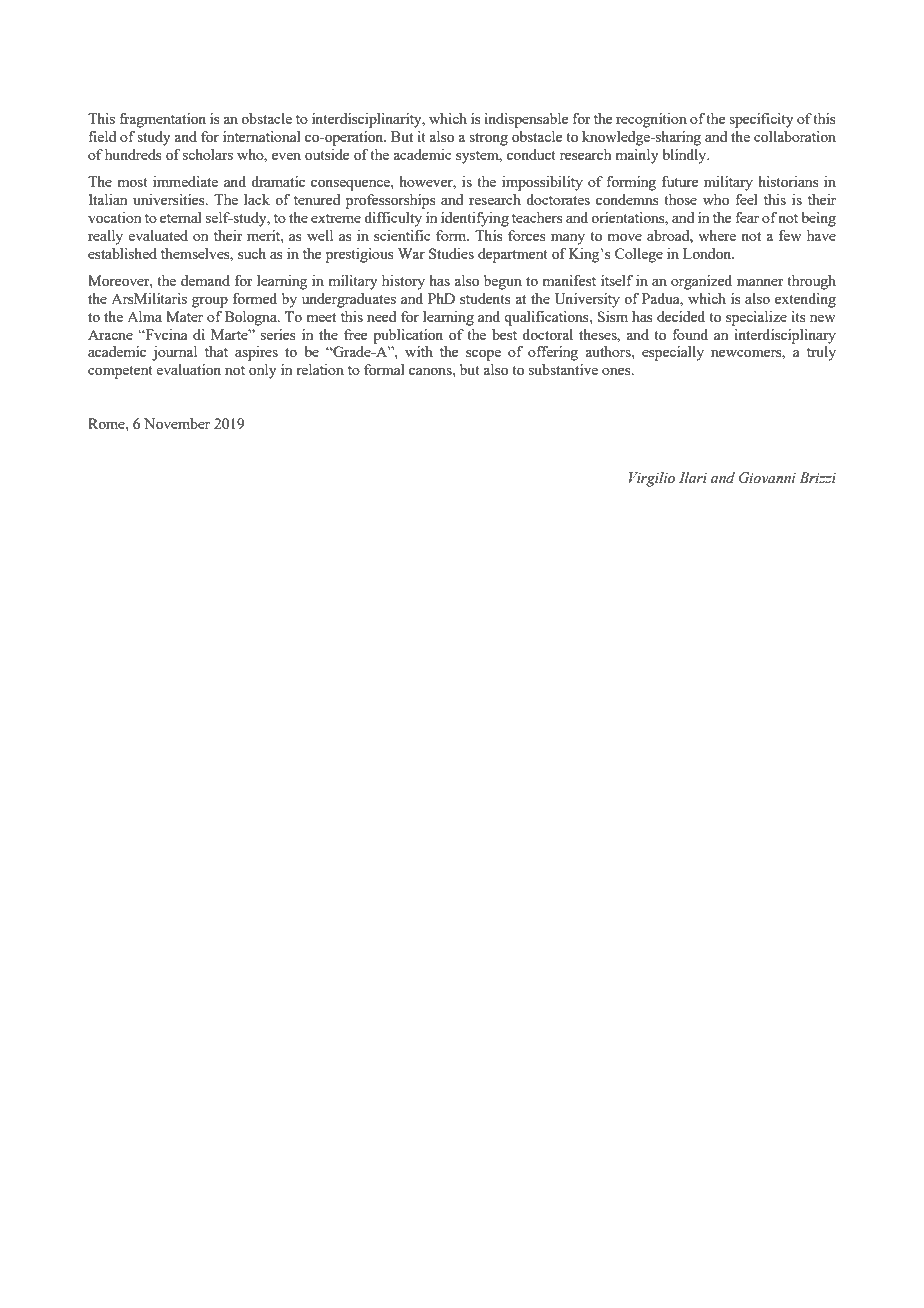 The image size is (924, 1308). Describe the element at coordinates (174, 353) in the image. I see `journal` at that location.
